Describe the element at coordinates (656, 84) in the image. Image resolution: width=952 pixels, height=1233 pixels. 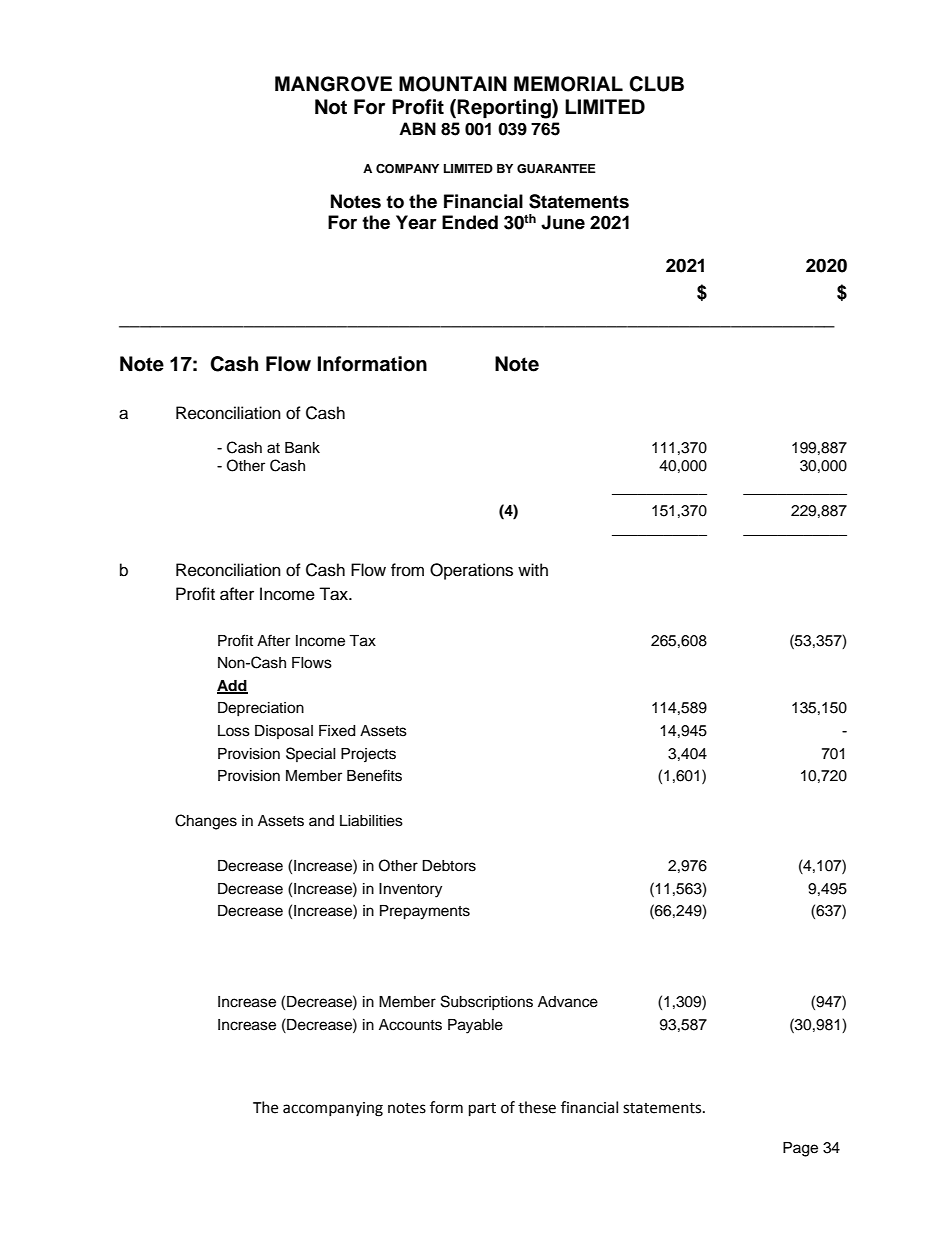
I see `CLUB` at that location.
